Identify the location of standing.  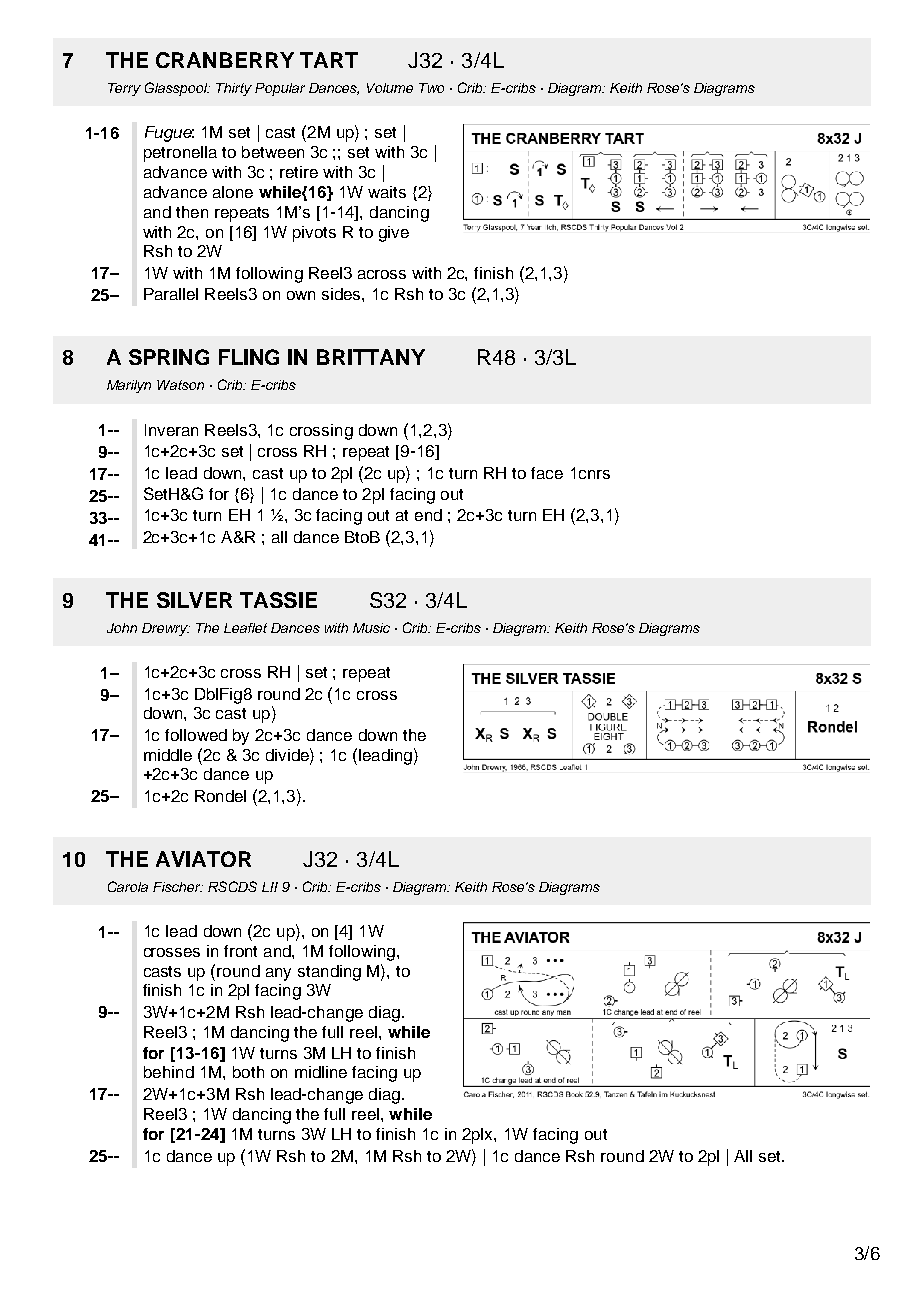
(329, 973).
